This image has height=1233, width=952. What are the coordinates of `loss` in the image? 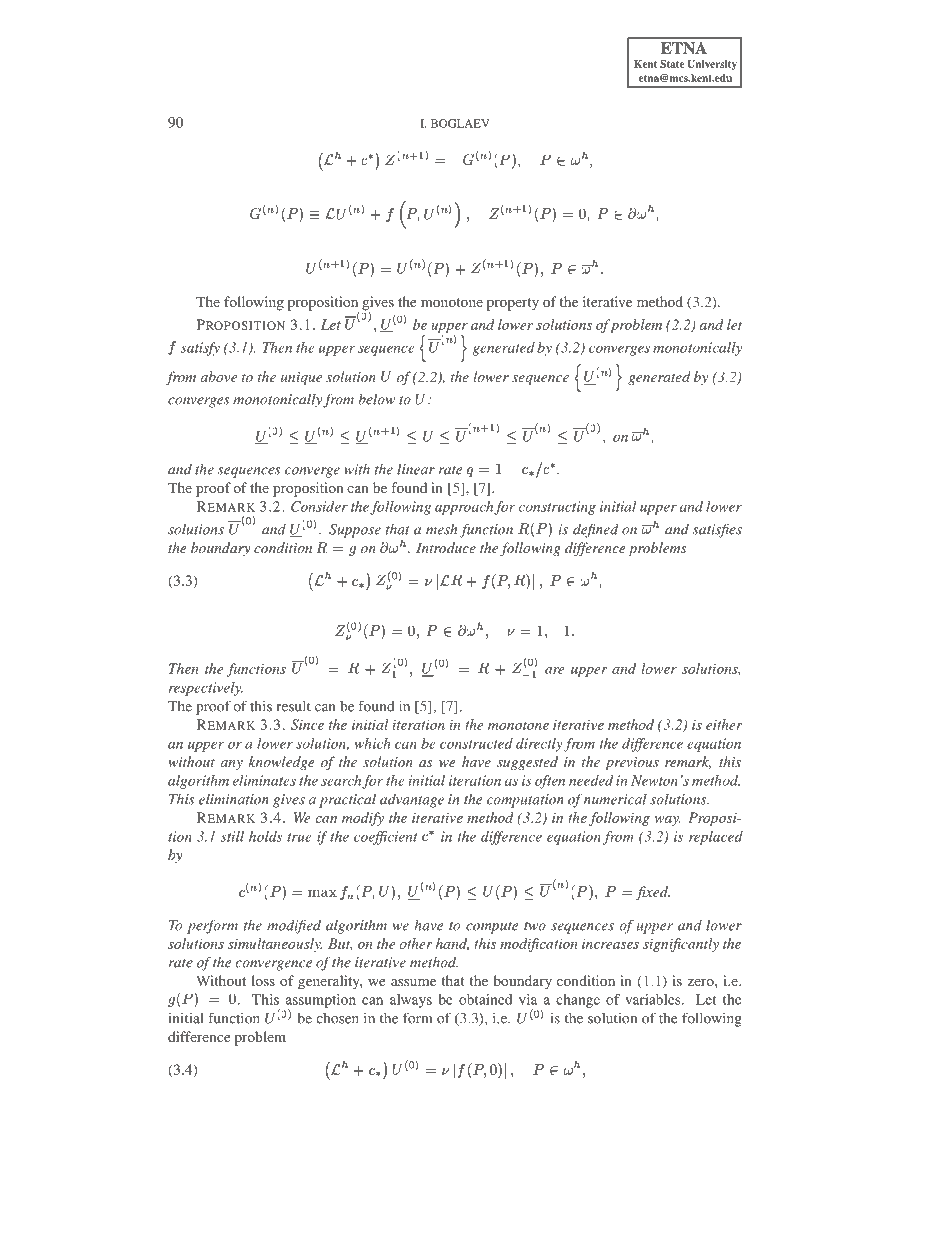 It's located at (263, 980).
